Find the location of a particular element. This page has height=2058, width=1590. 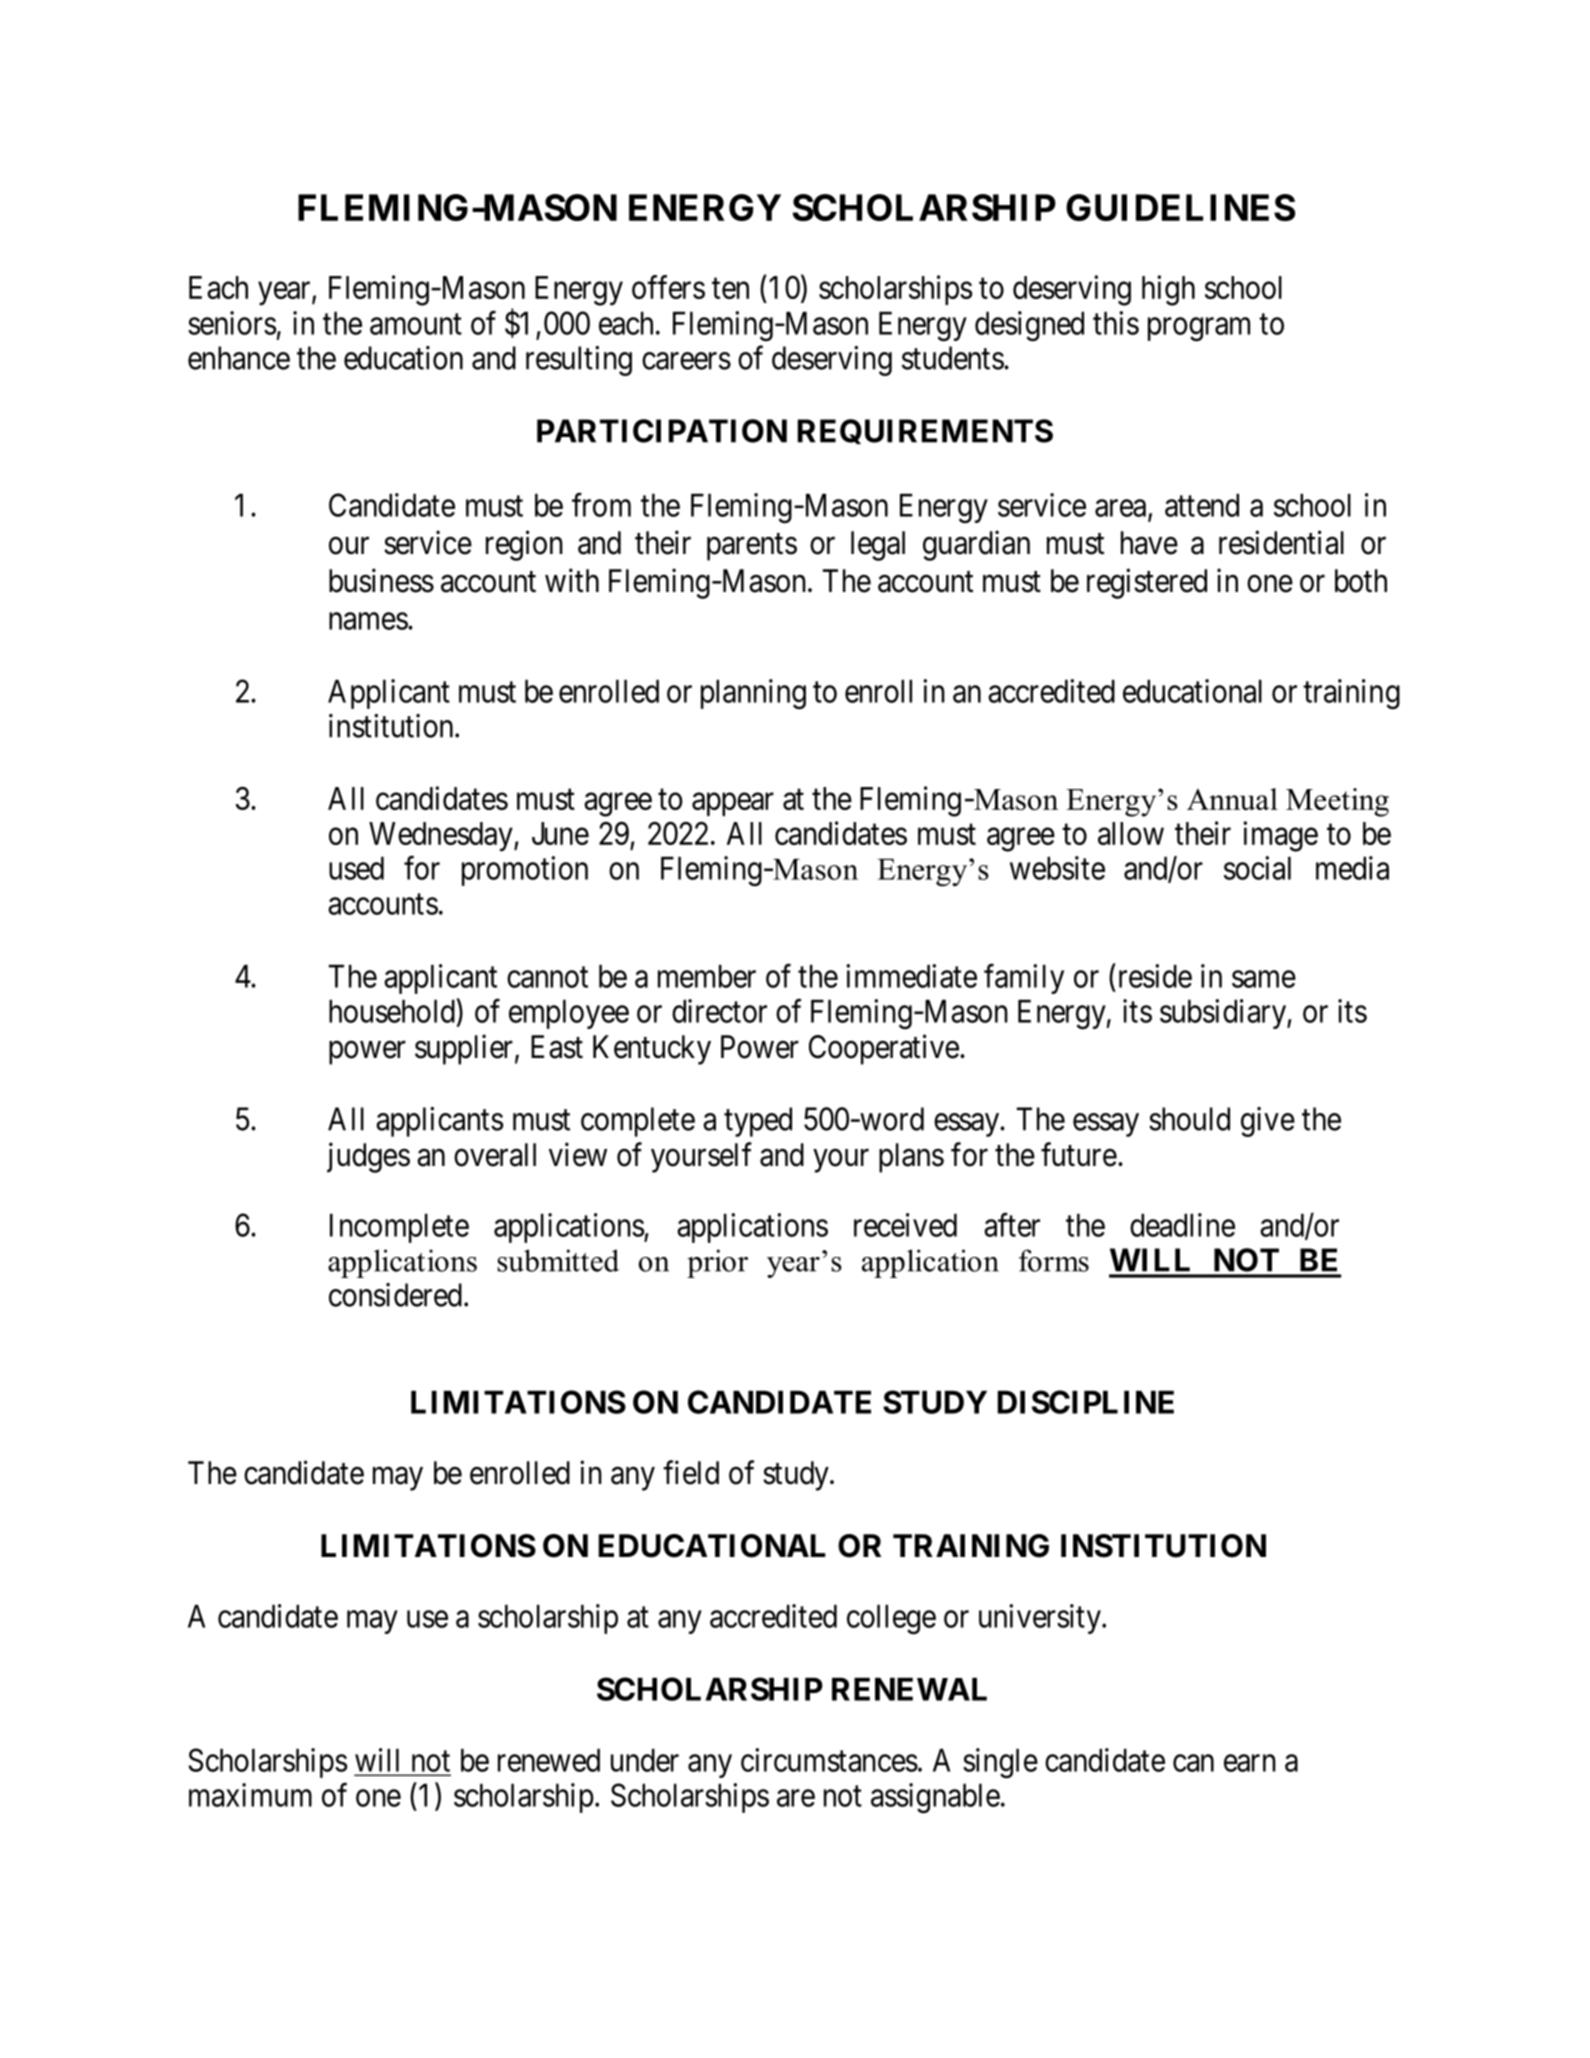

considered is located at coordinates (395, 1295).
